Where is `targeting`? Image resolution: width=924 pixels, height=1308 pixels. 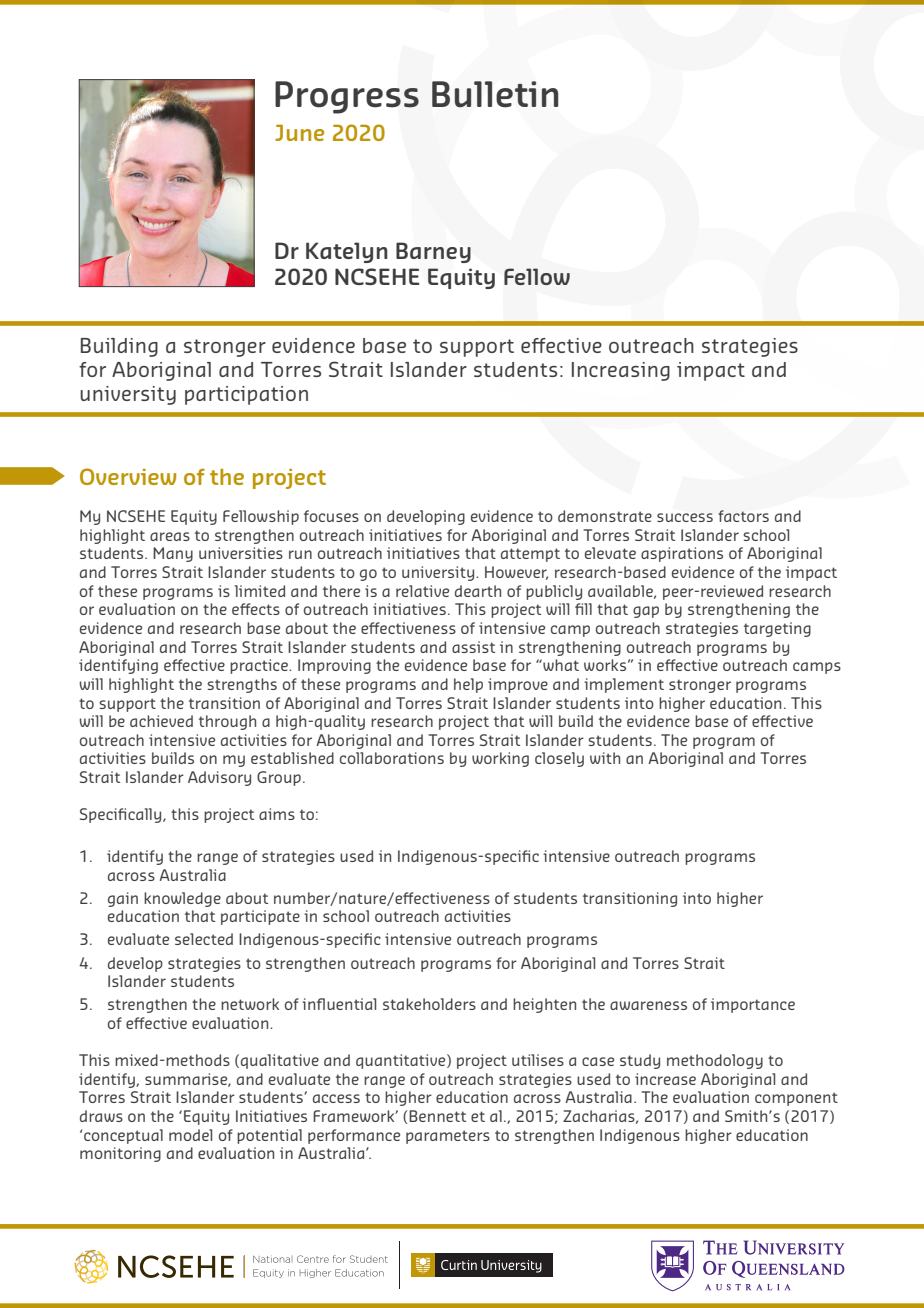 targeting is located at coordinates (777, 629).
